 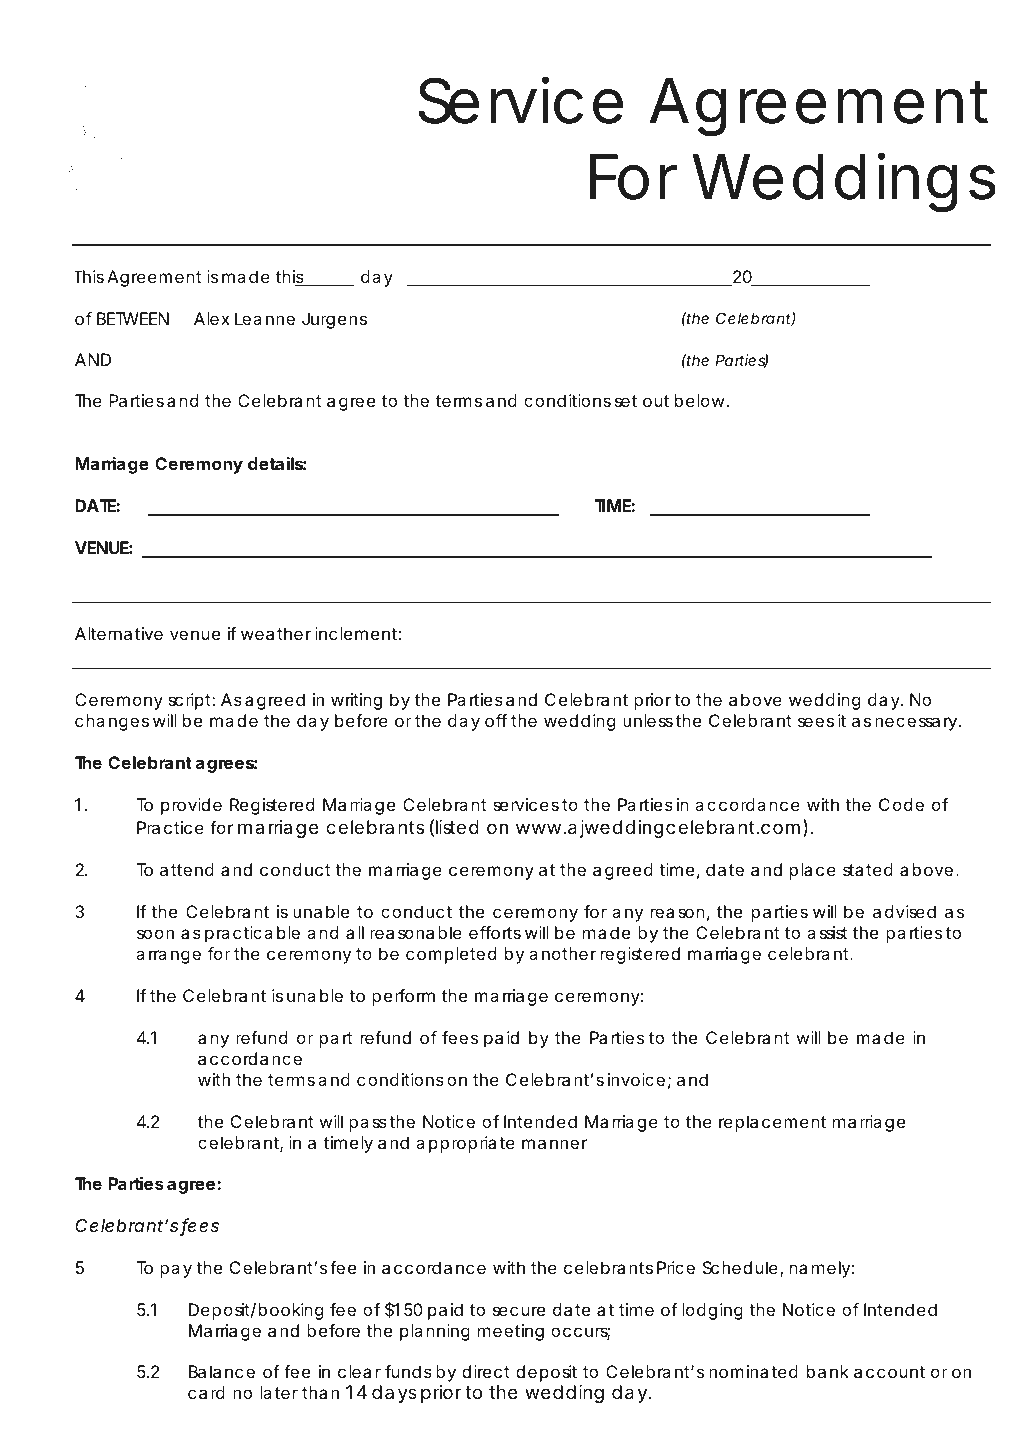 What do you see at coordinates (626, 401) in the page?
I see `set` at bounding box center [626, 401].
